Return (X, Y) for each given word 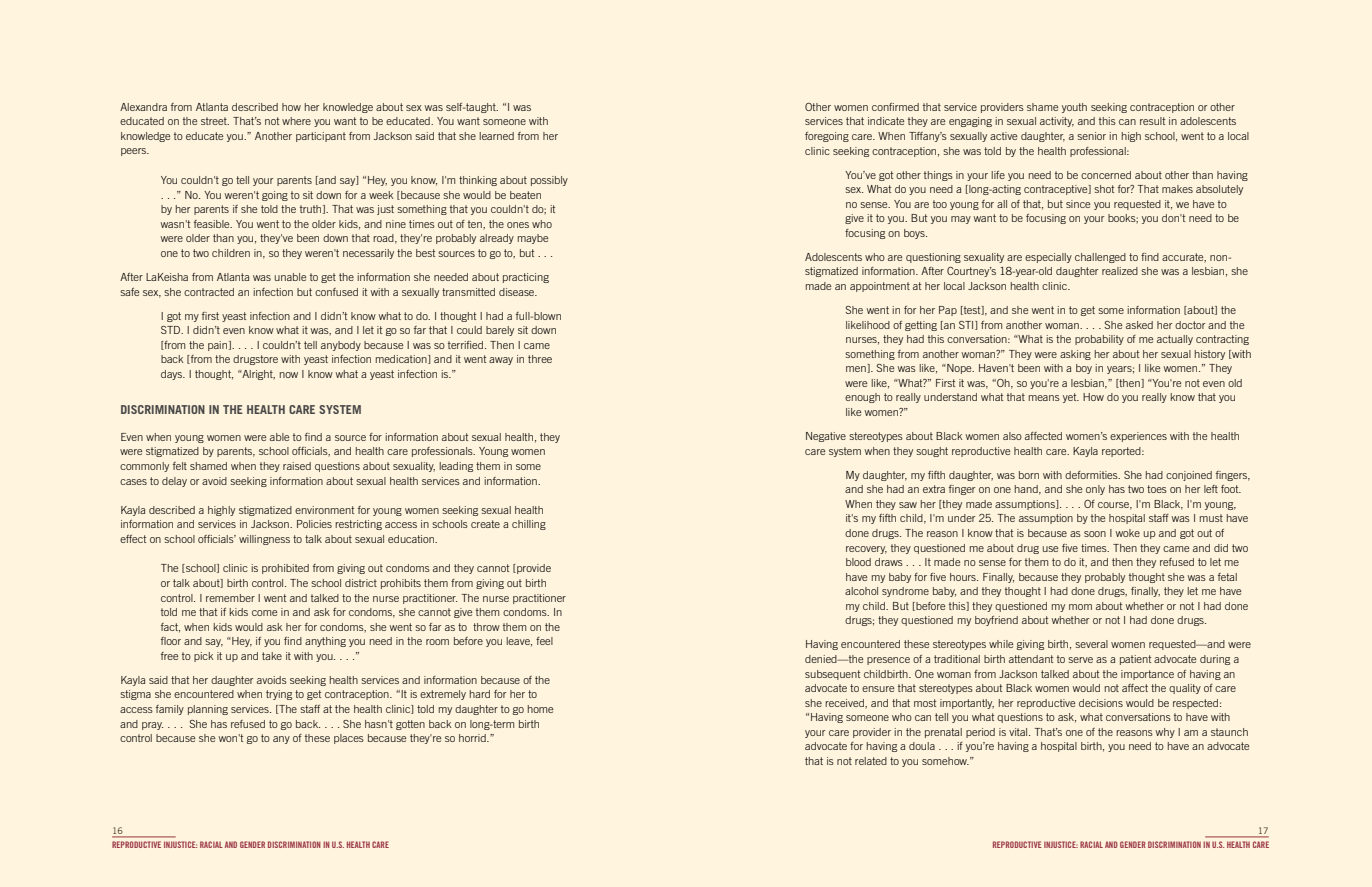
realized (1120, 271)
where (296, 121)
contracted (209, 292)
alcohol (861, 591)
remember (230, 598)
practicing (526, 278)
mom (1080, 607)
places (349, 739)
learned (496, 136)
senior (1091, 136)
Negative (826, 437)
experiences (1138, 437)
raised (297, 466)
